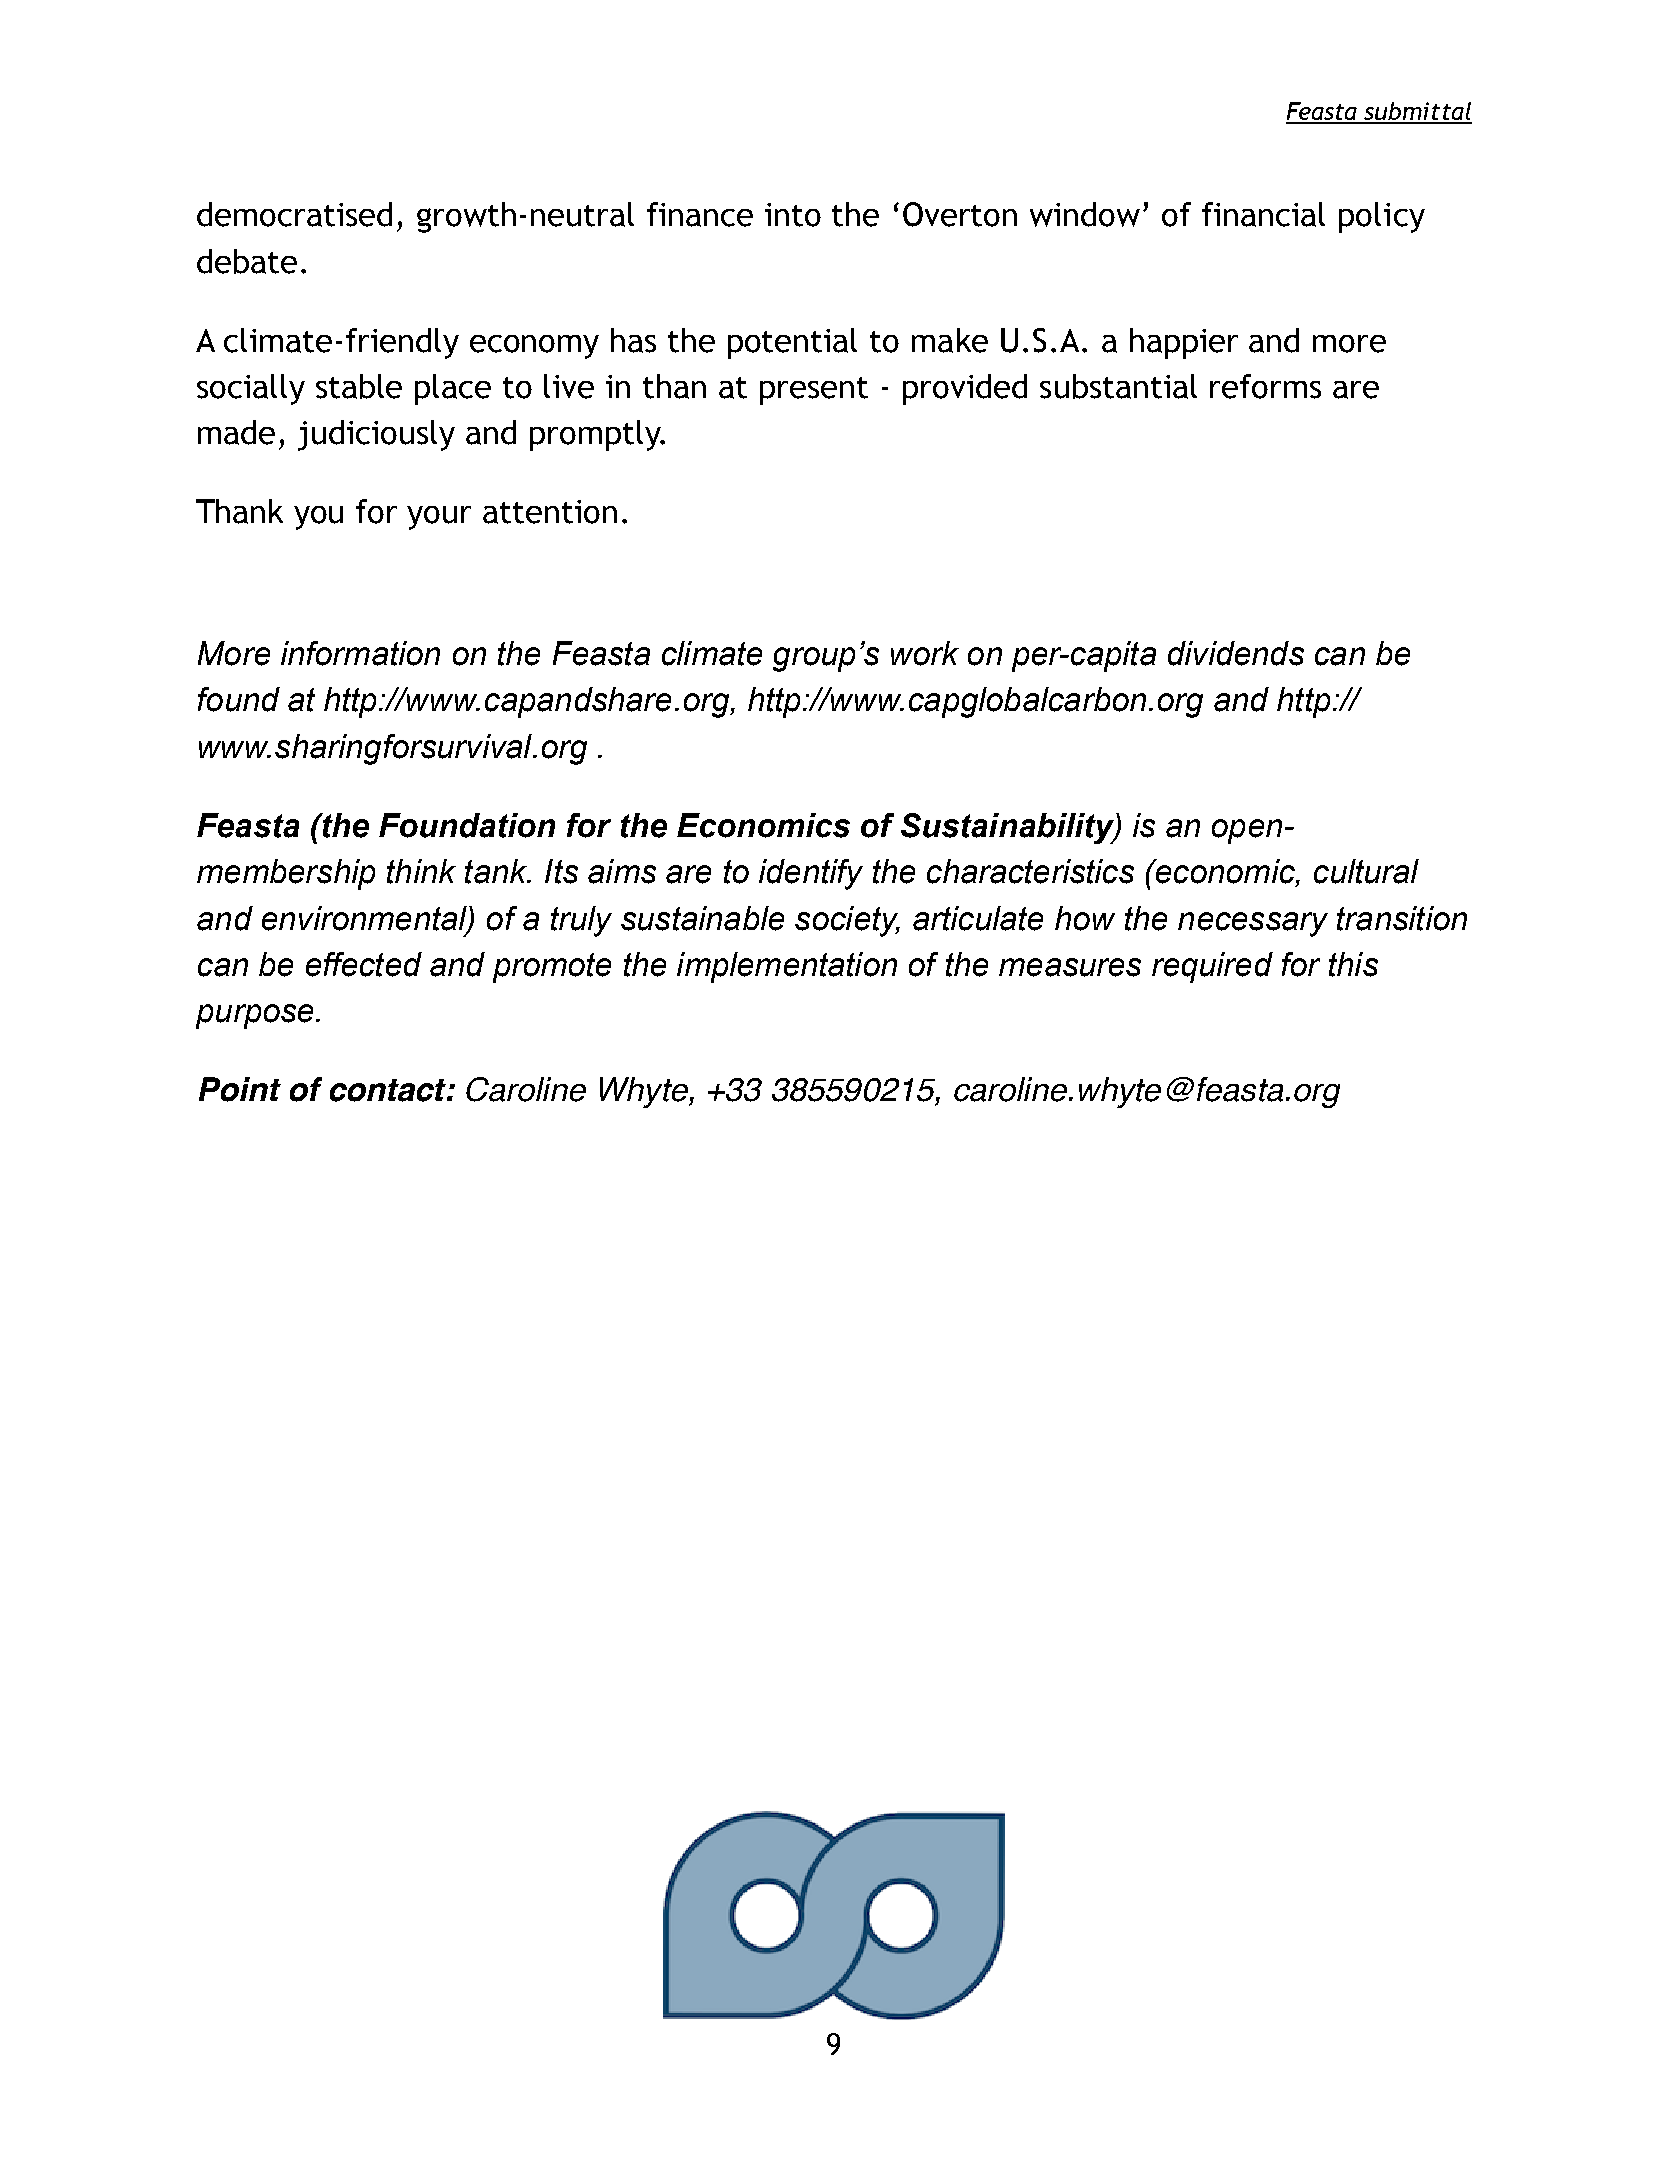 This image has height=2159, width=1668. Describe the element at coordinates (793, 215) in the image. I see `into` at that location.
